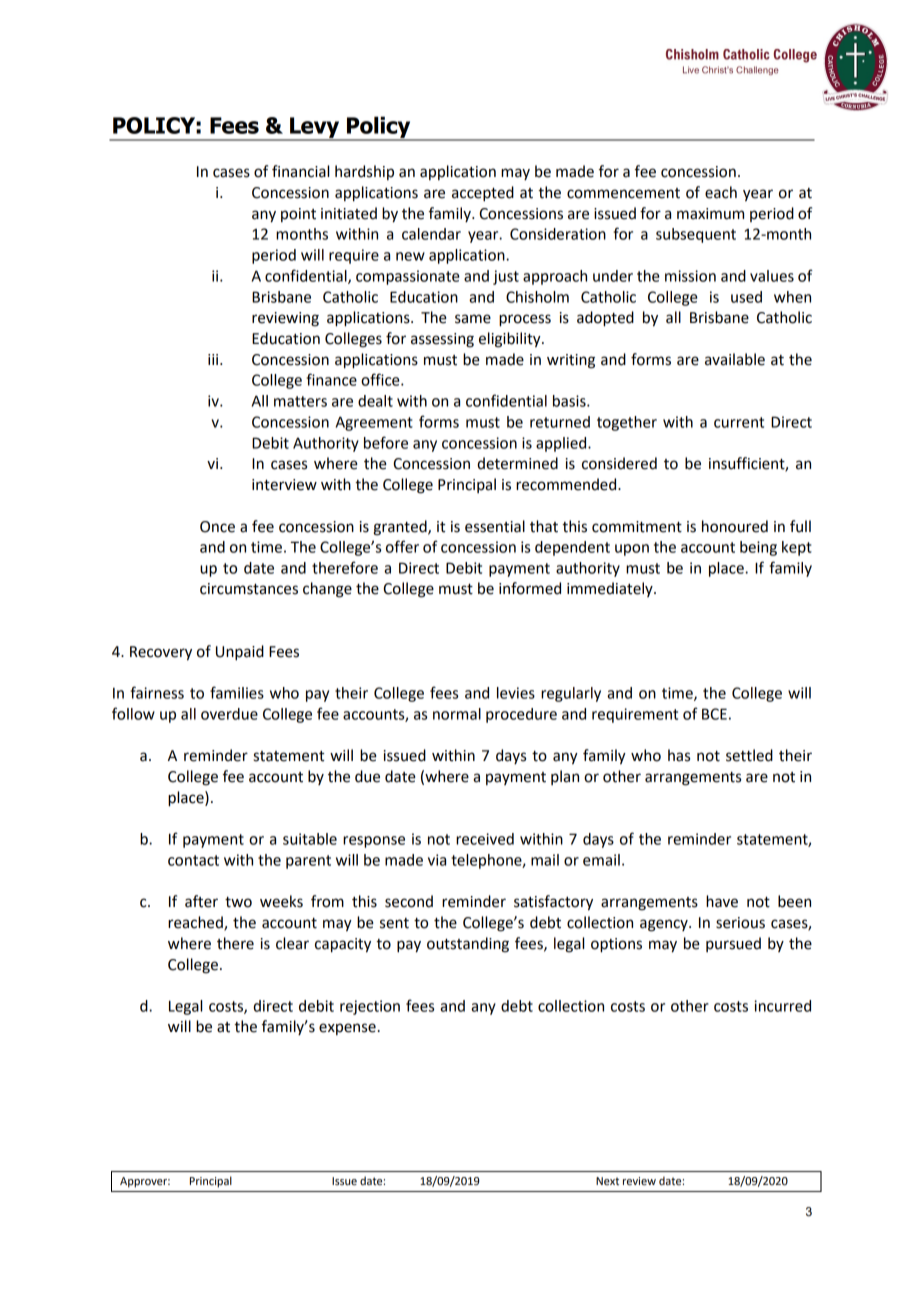  I want to click on expense, so click(347, 1029).
